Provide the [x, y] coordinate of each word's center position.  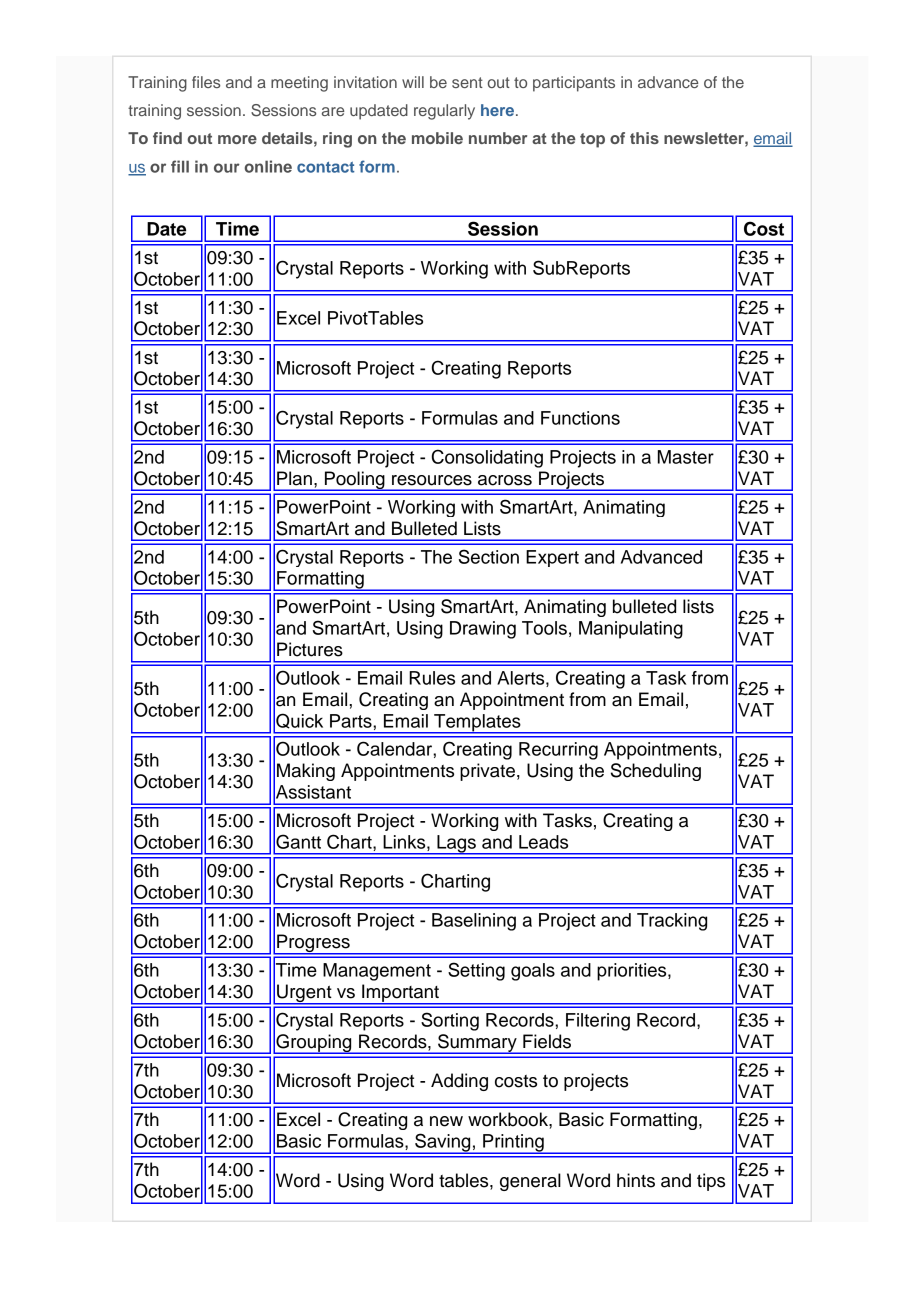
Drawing [483, 630]
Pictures [310, 649]
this [644, 138]
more [237, 139]
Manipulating [631, 630]
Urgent [304, 994]
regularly [444, 112]
